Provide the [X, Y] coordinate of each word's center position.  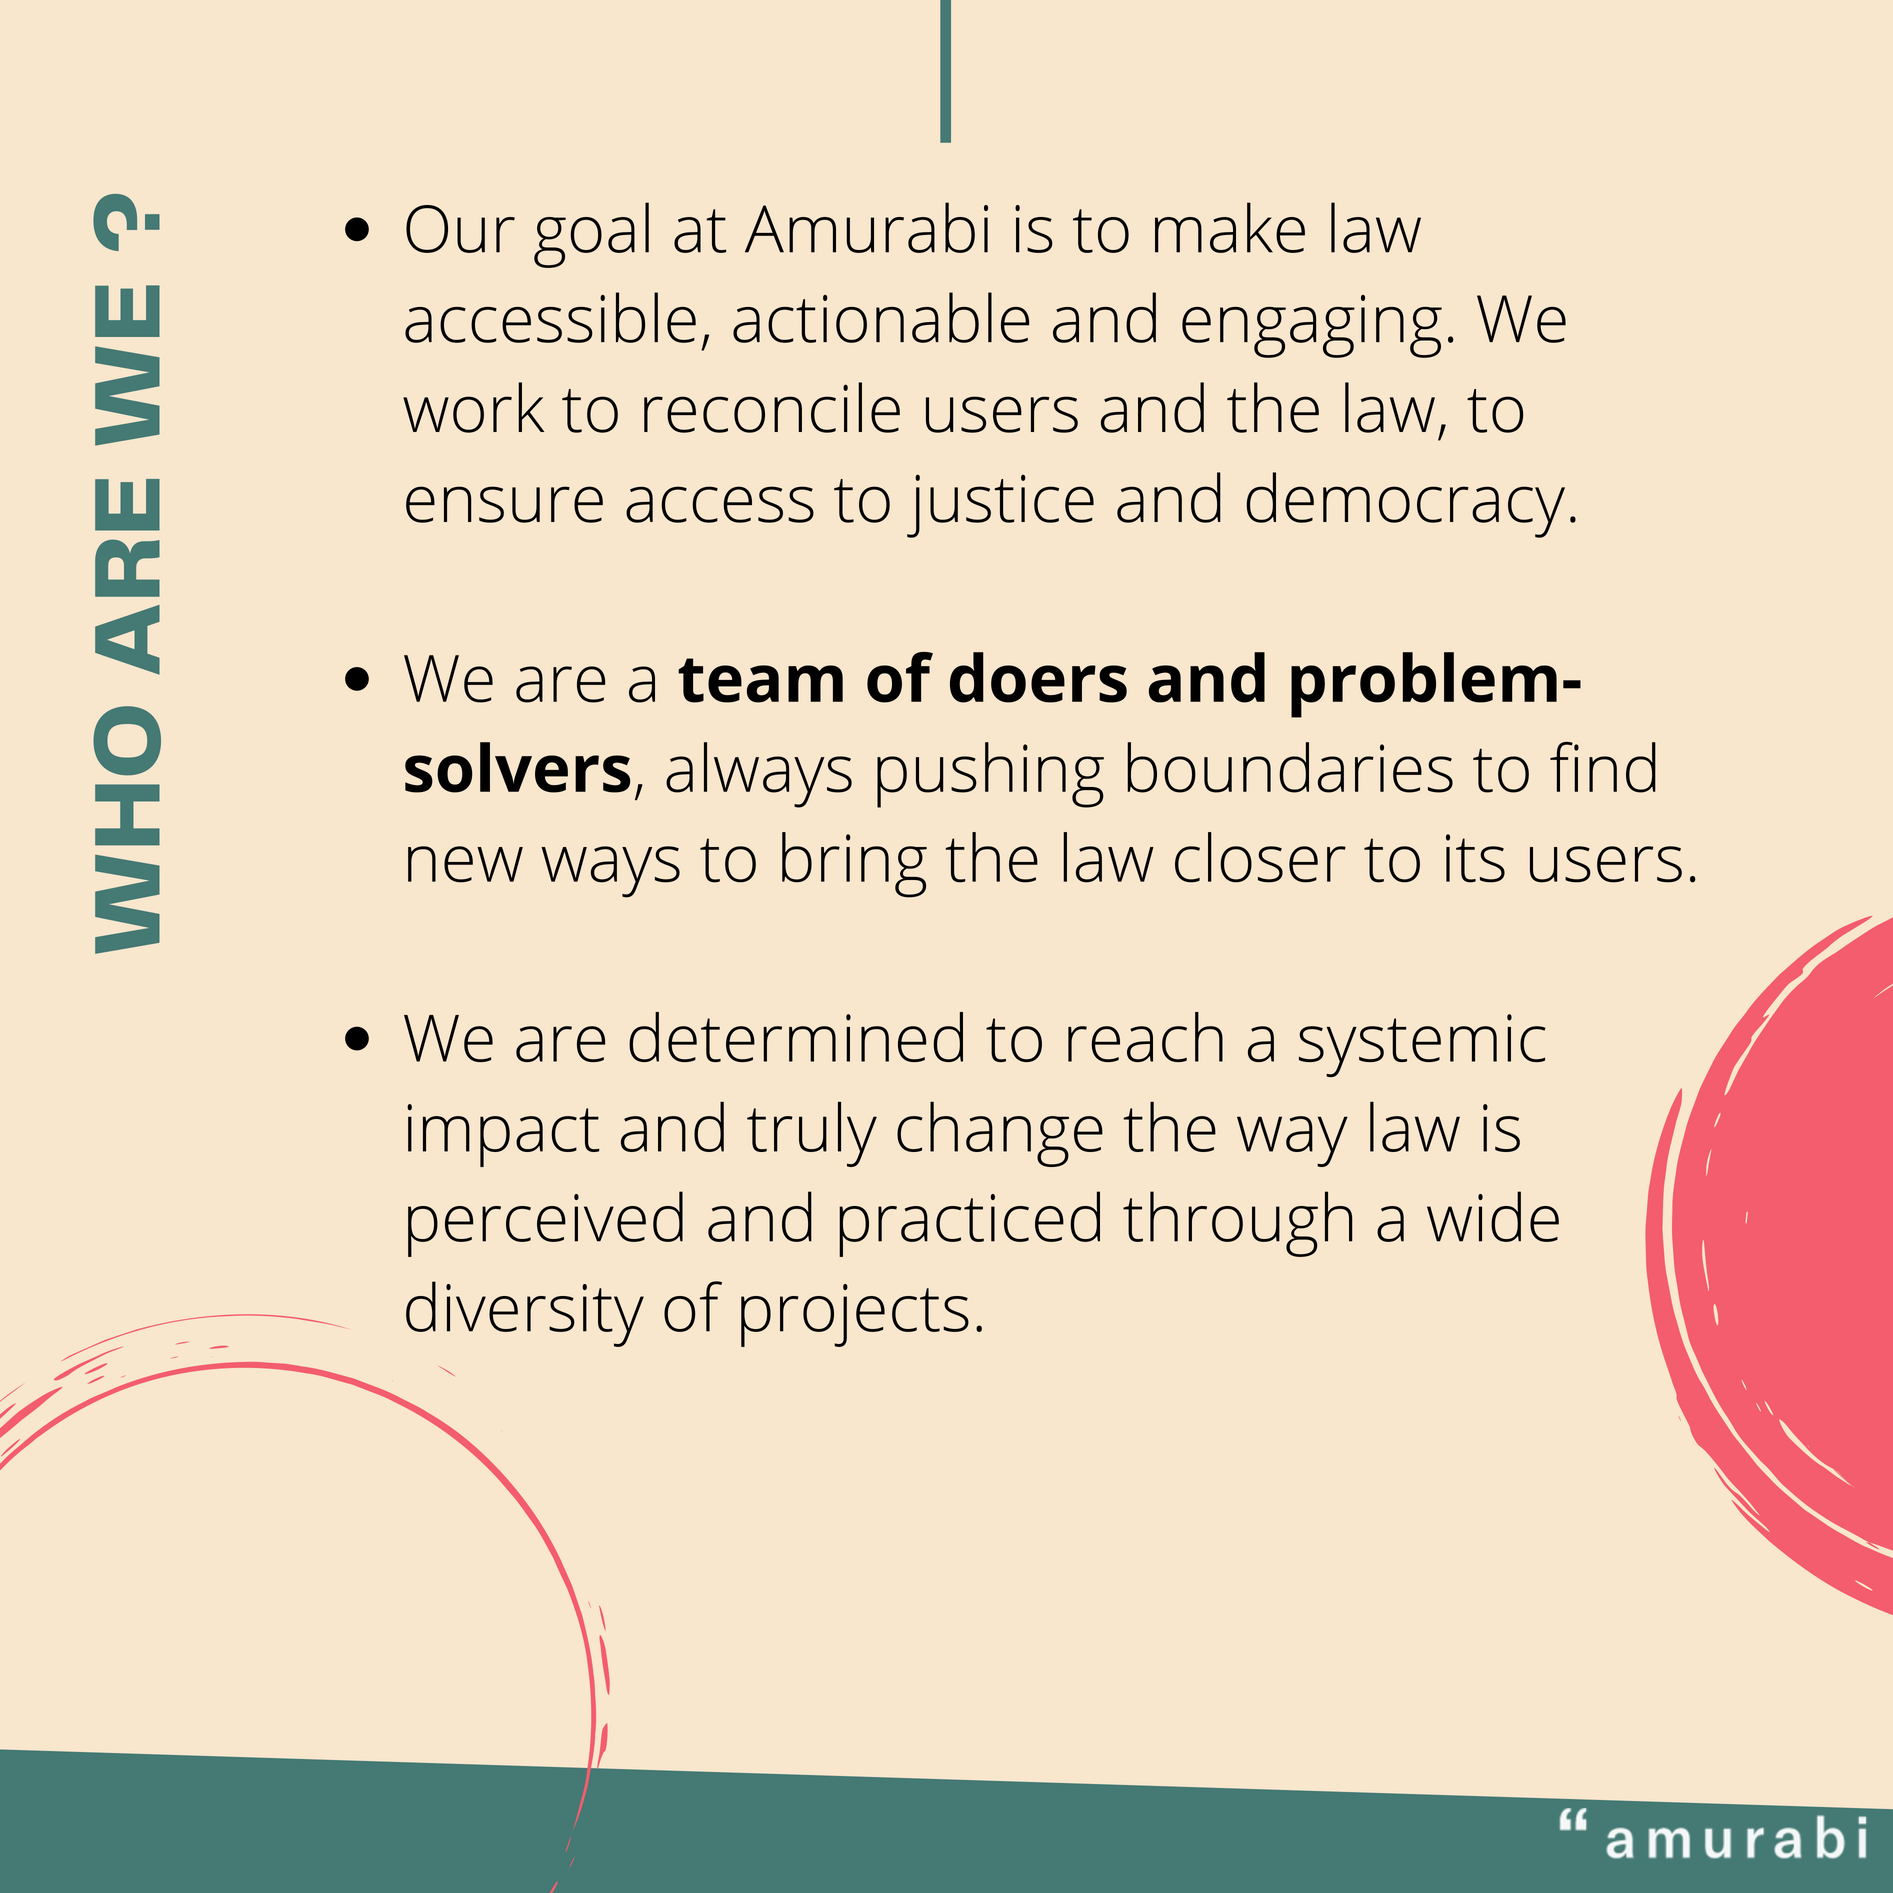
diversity [525, 1314]
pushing [990, 775]
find [1603, 767]
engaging [1312, 326]
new [465, 864]
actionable [881, 317]
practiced [969, 1224]
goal [591, 235]
